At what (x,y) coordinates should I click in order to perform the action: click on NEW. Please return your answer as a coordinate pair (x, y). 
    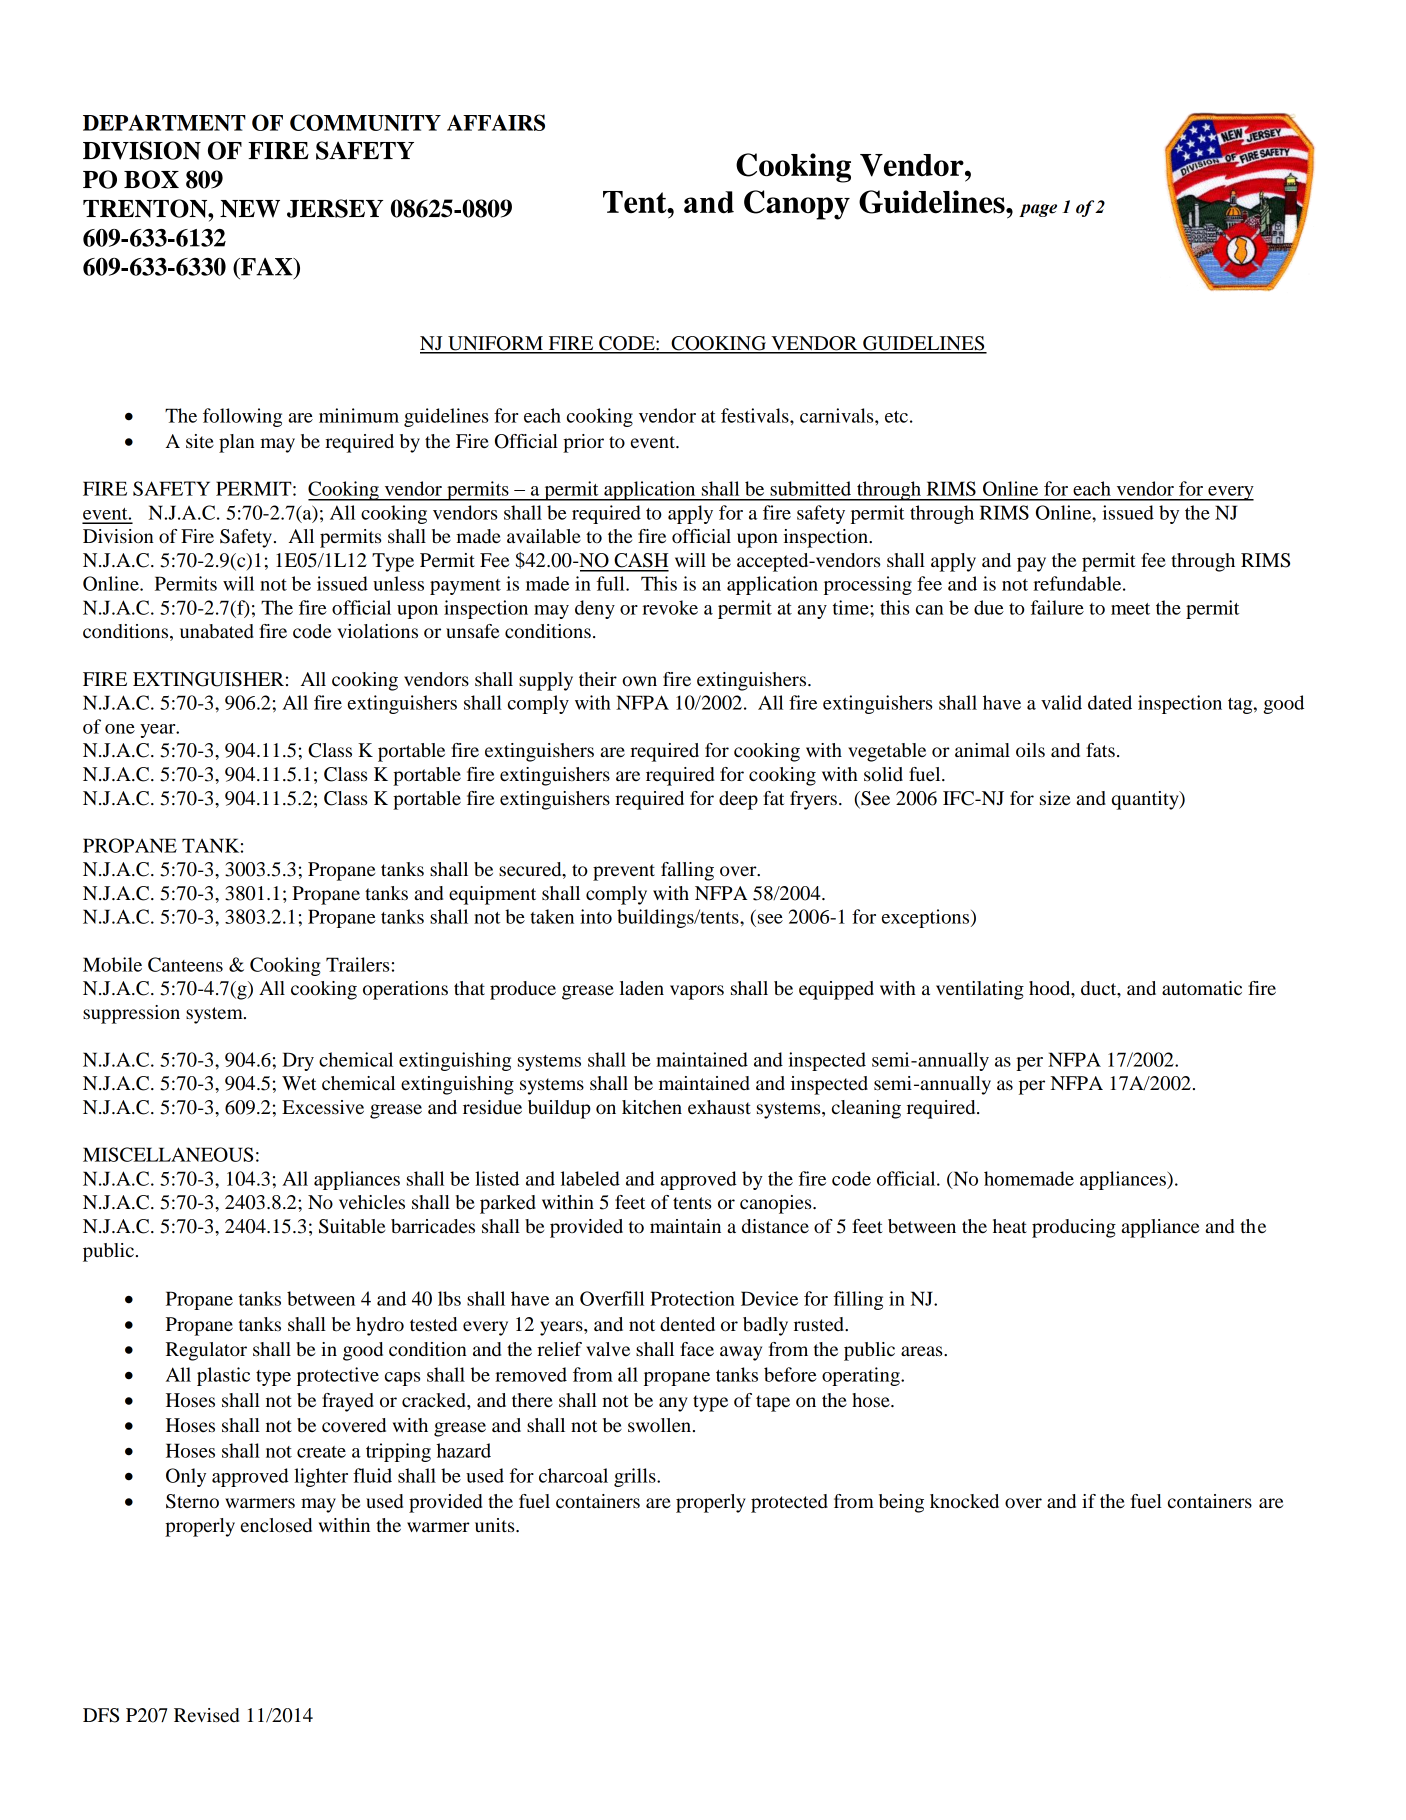
    Looking at the image, I should click on (250, 209).
